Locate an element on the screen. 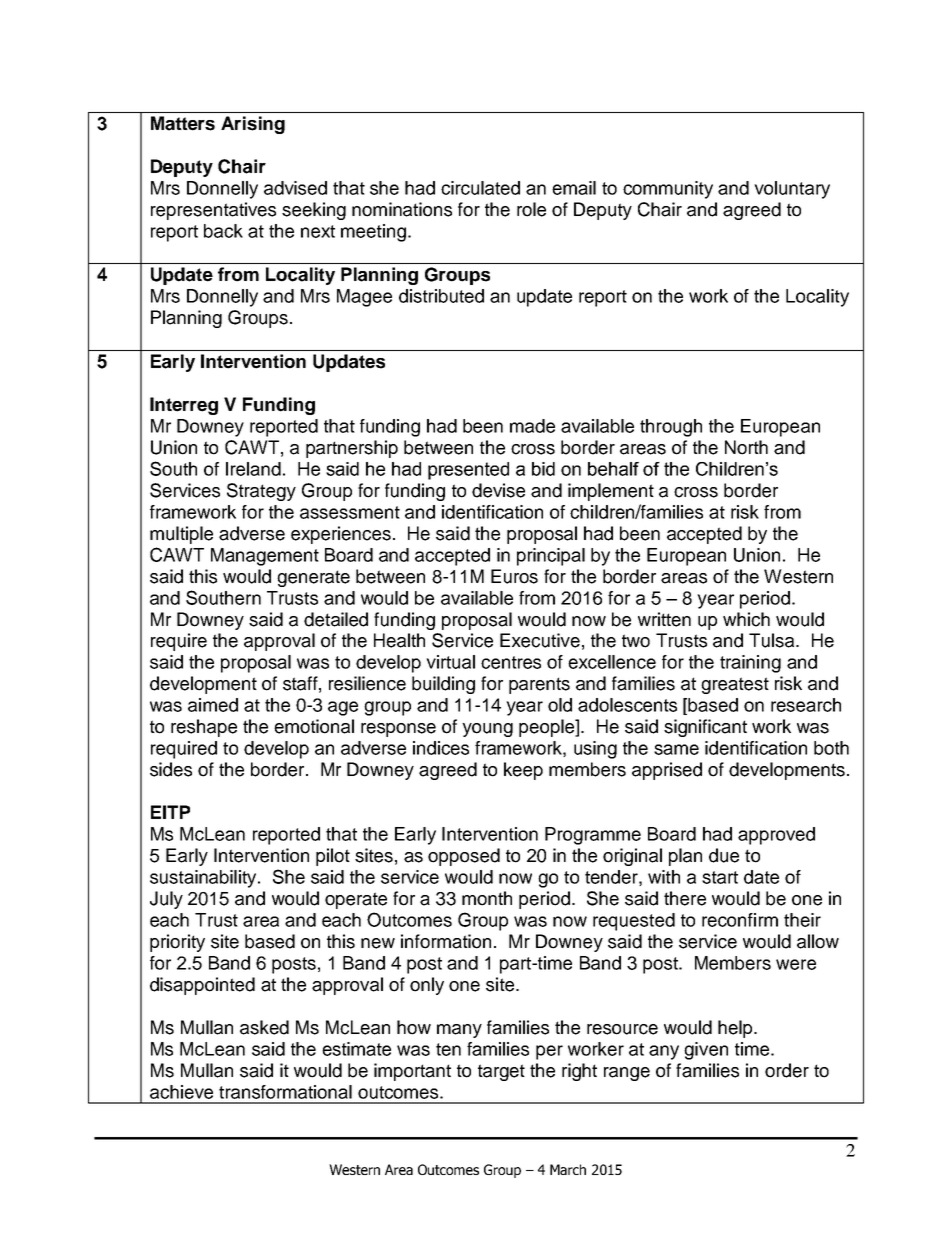 Image resolution: width=952 pixels, height=1233 pixels. devise is located at coordinates (498, 490).
